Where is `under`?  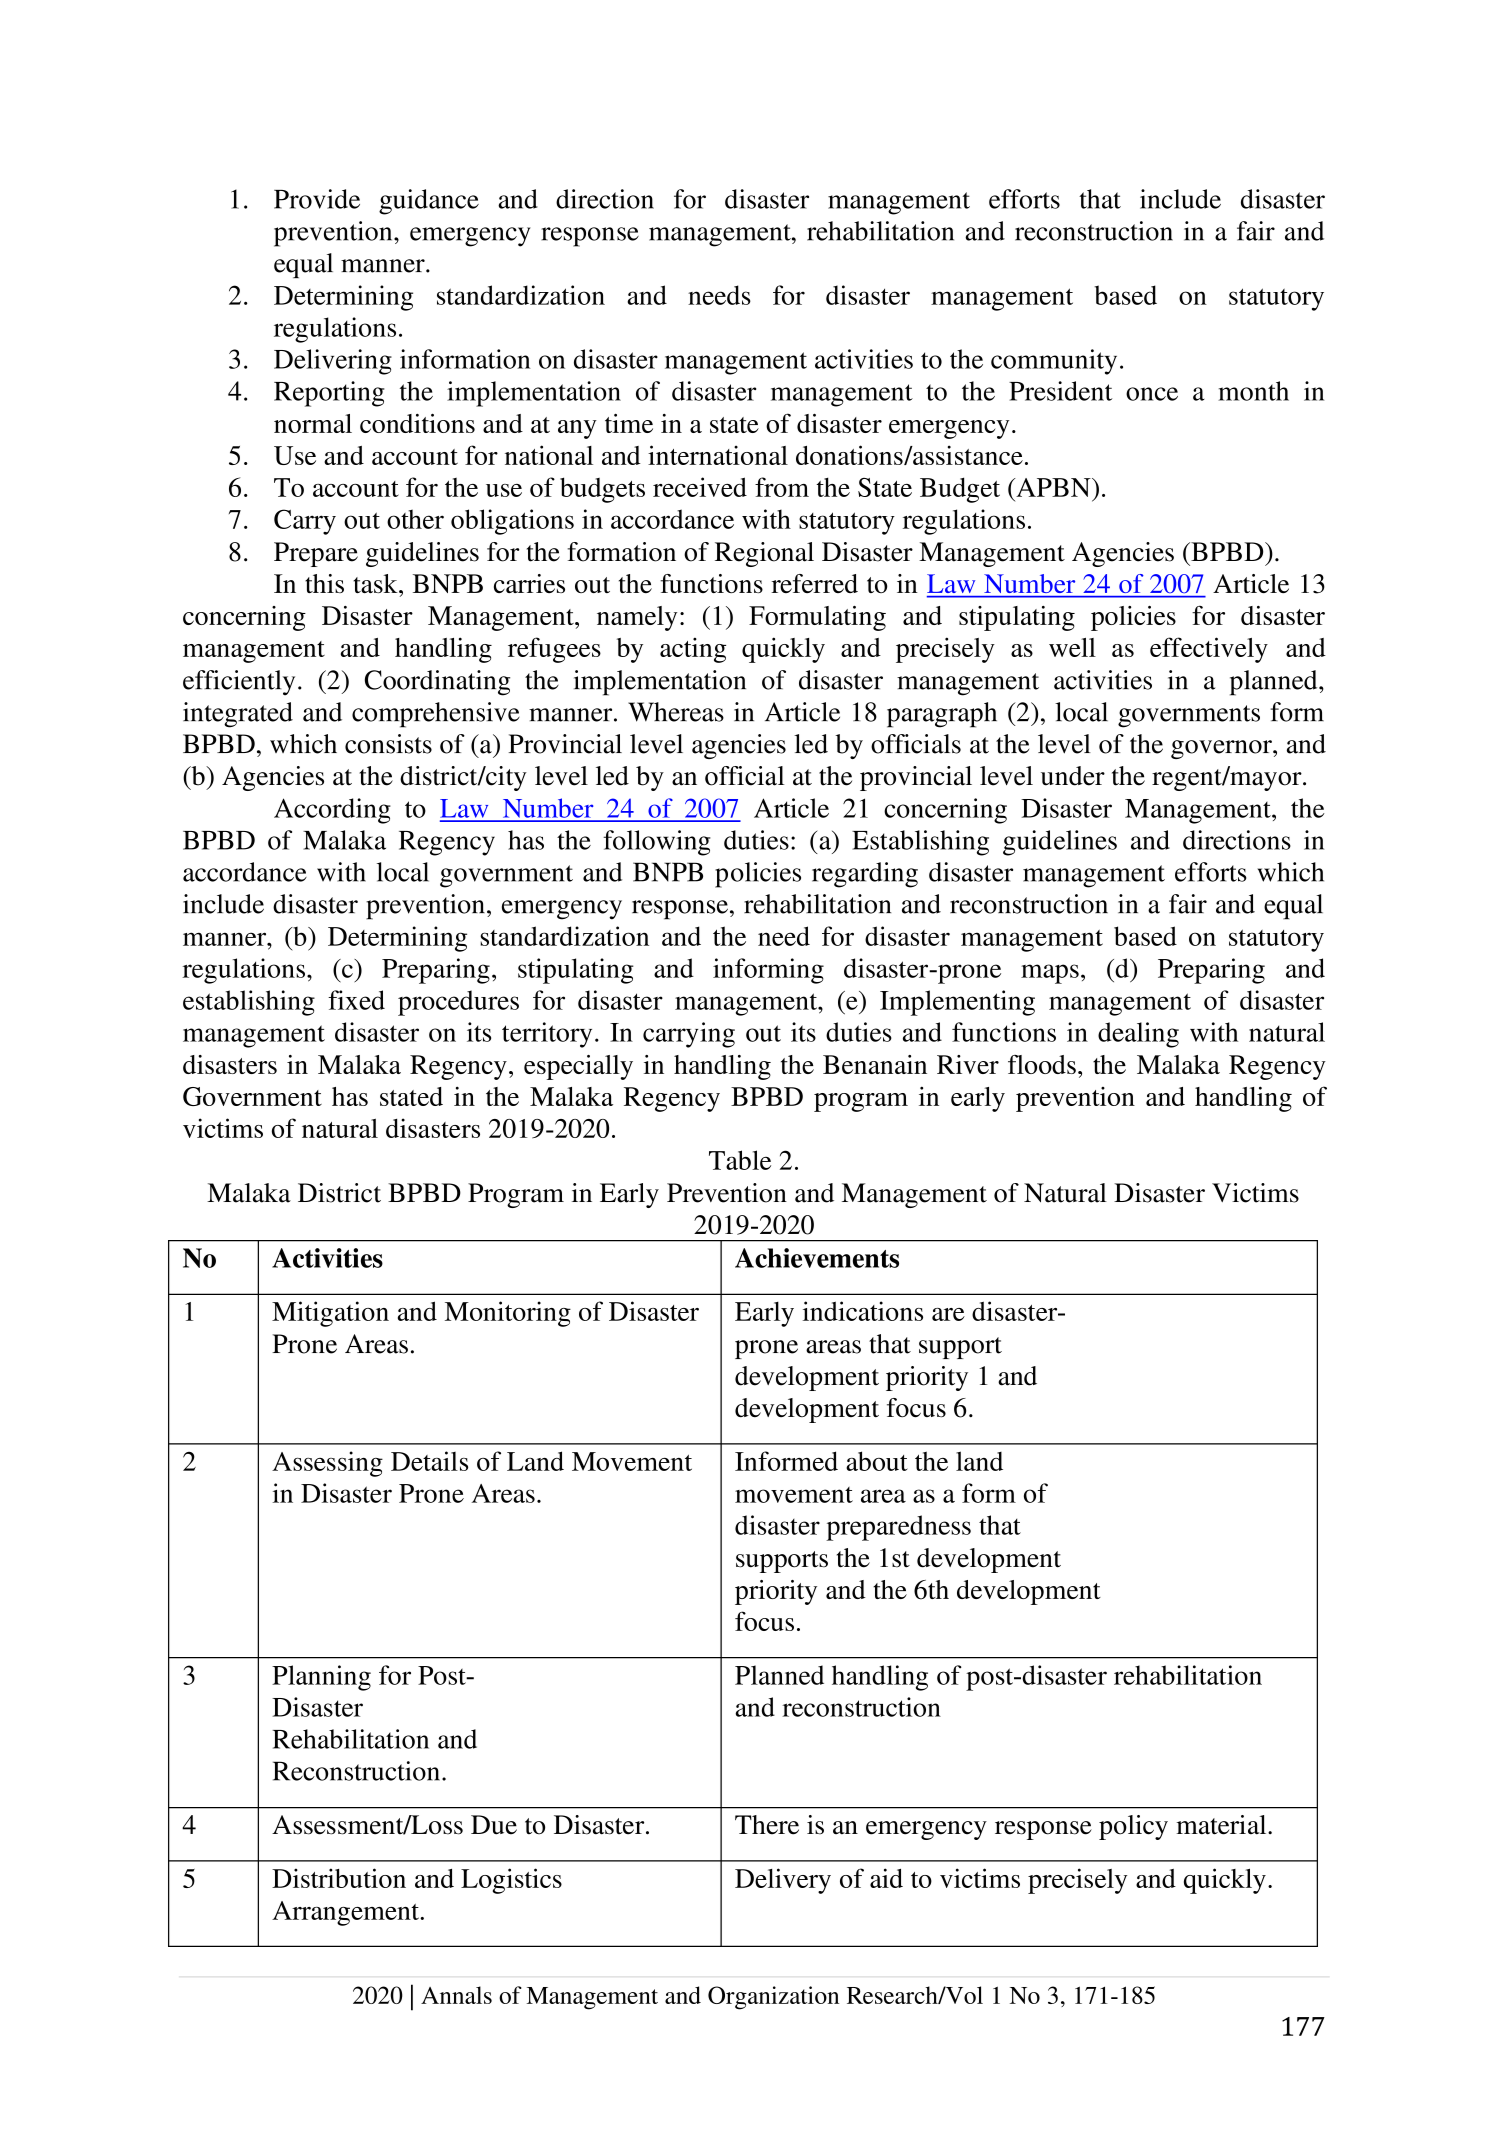 under is located at coordinates (1073, 776).
